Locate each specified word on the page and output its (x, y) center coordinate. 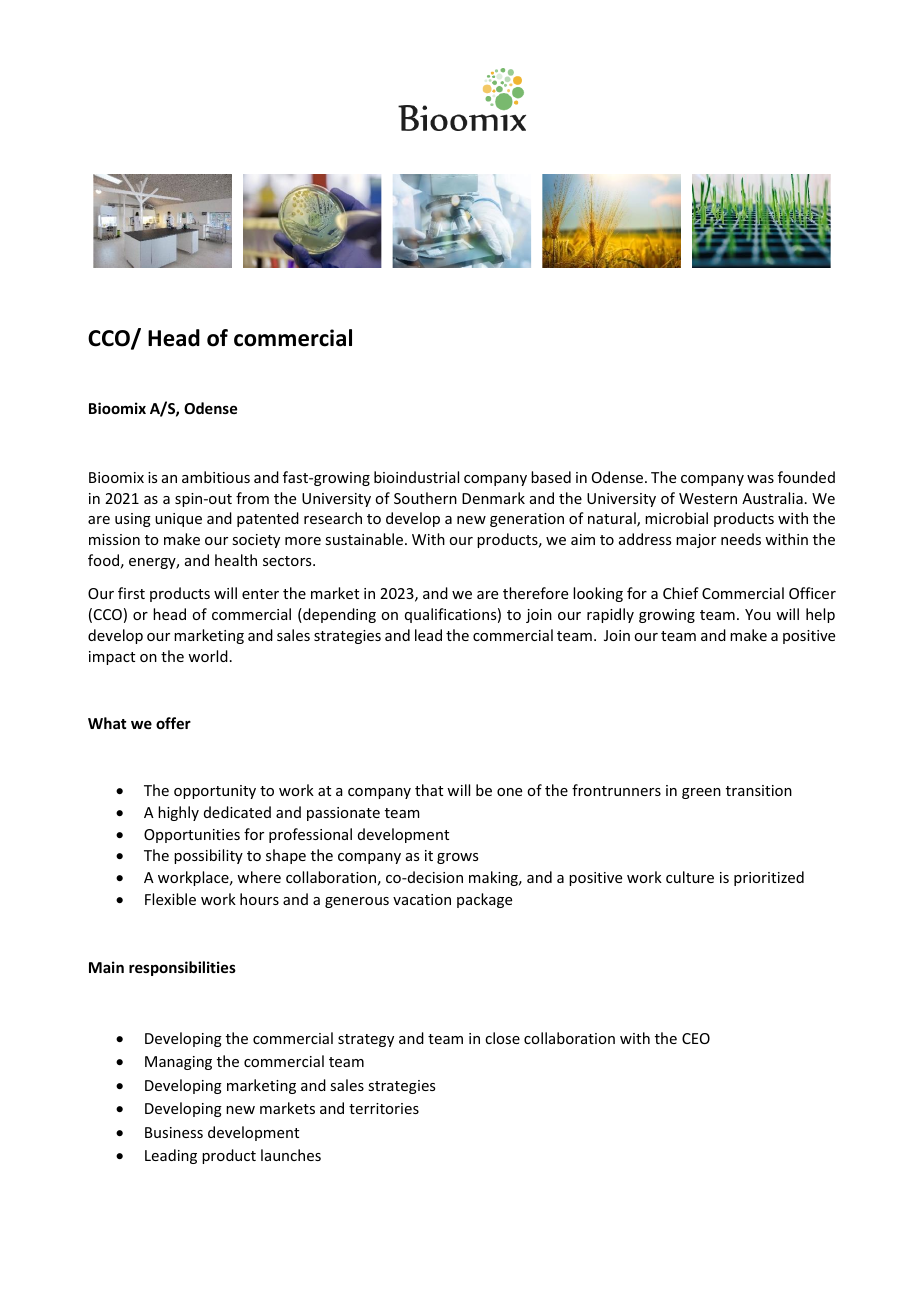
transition (759, 790)
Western (708, 498)
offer (173, 723)
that (429, 790)
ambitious (216, 477)
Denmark (493, 498)
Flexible (170, 899)
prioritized (769, 878)
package (484, 900)
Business (174, 1132)
